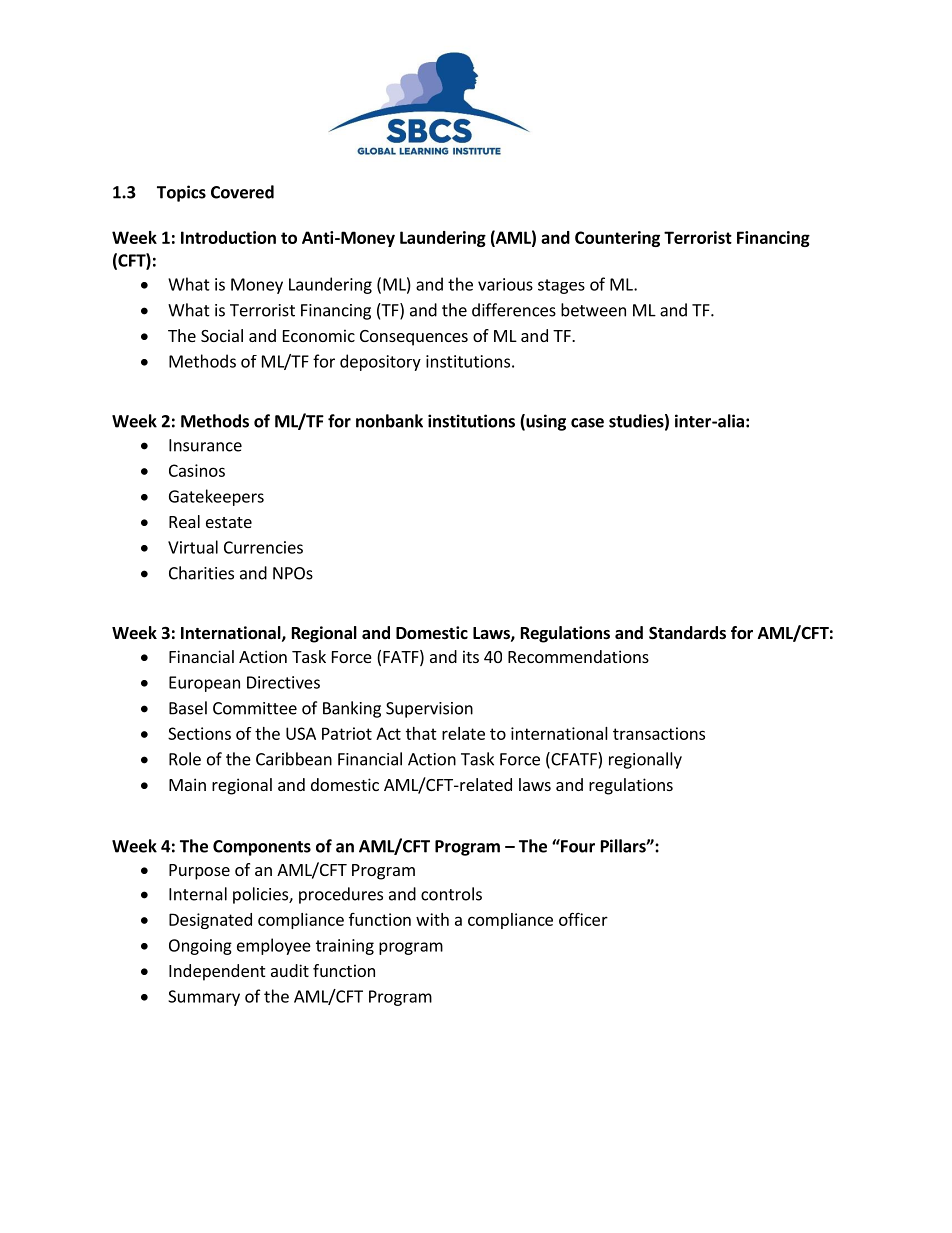  What do you see at coordinates (471, 656) in the screenshot?
I see `its` at bounding box center [471, 656].
